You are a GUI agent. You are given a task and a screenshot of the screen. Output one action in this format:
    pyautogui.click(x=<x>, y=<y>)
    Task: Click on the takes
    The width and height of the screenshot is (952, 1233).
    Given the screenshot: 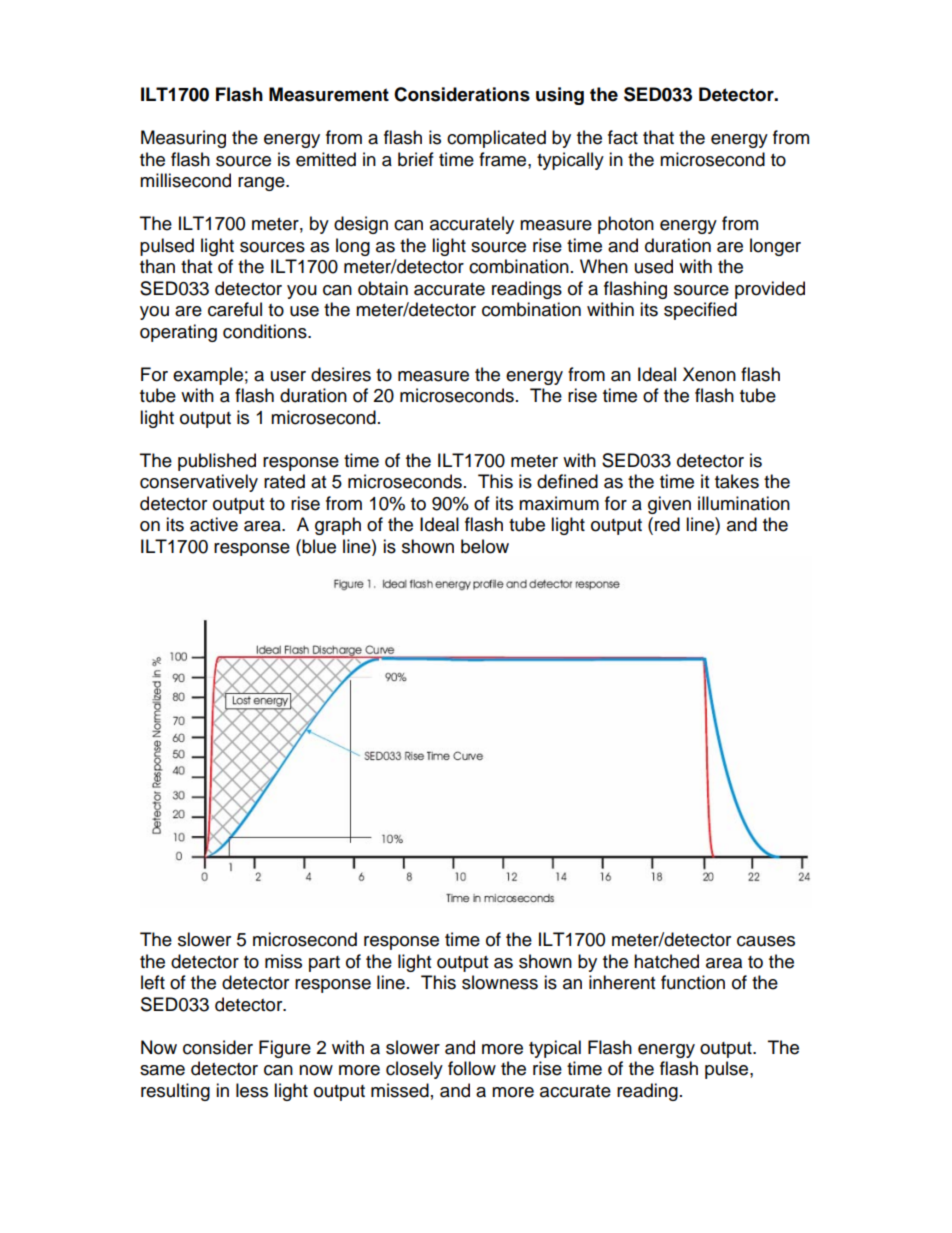 What is the action you would take?
    pyautogui.click(x=737, y=481)
